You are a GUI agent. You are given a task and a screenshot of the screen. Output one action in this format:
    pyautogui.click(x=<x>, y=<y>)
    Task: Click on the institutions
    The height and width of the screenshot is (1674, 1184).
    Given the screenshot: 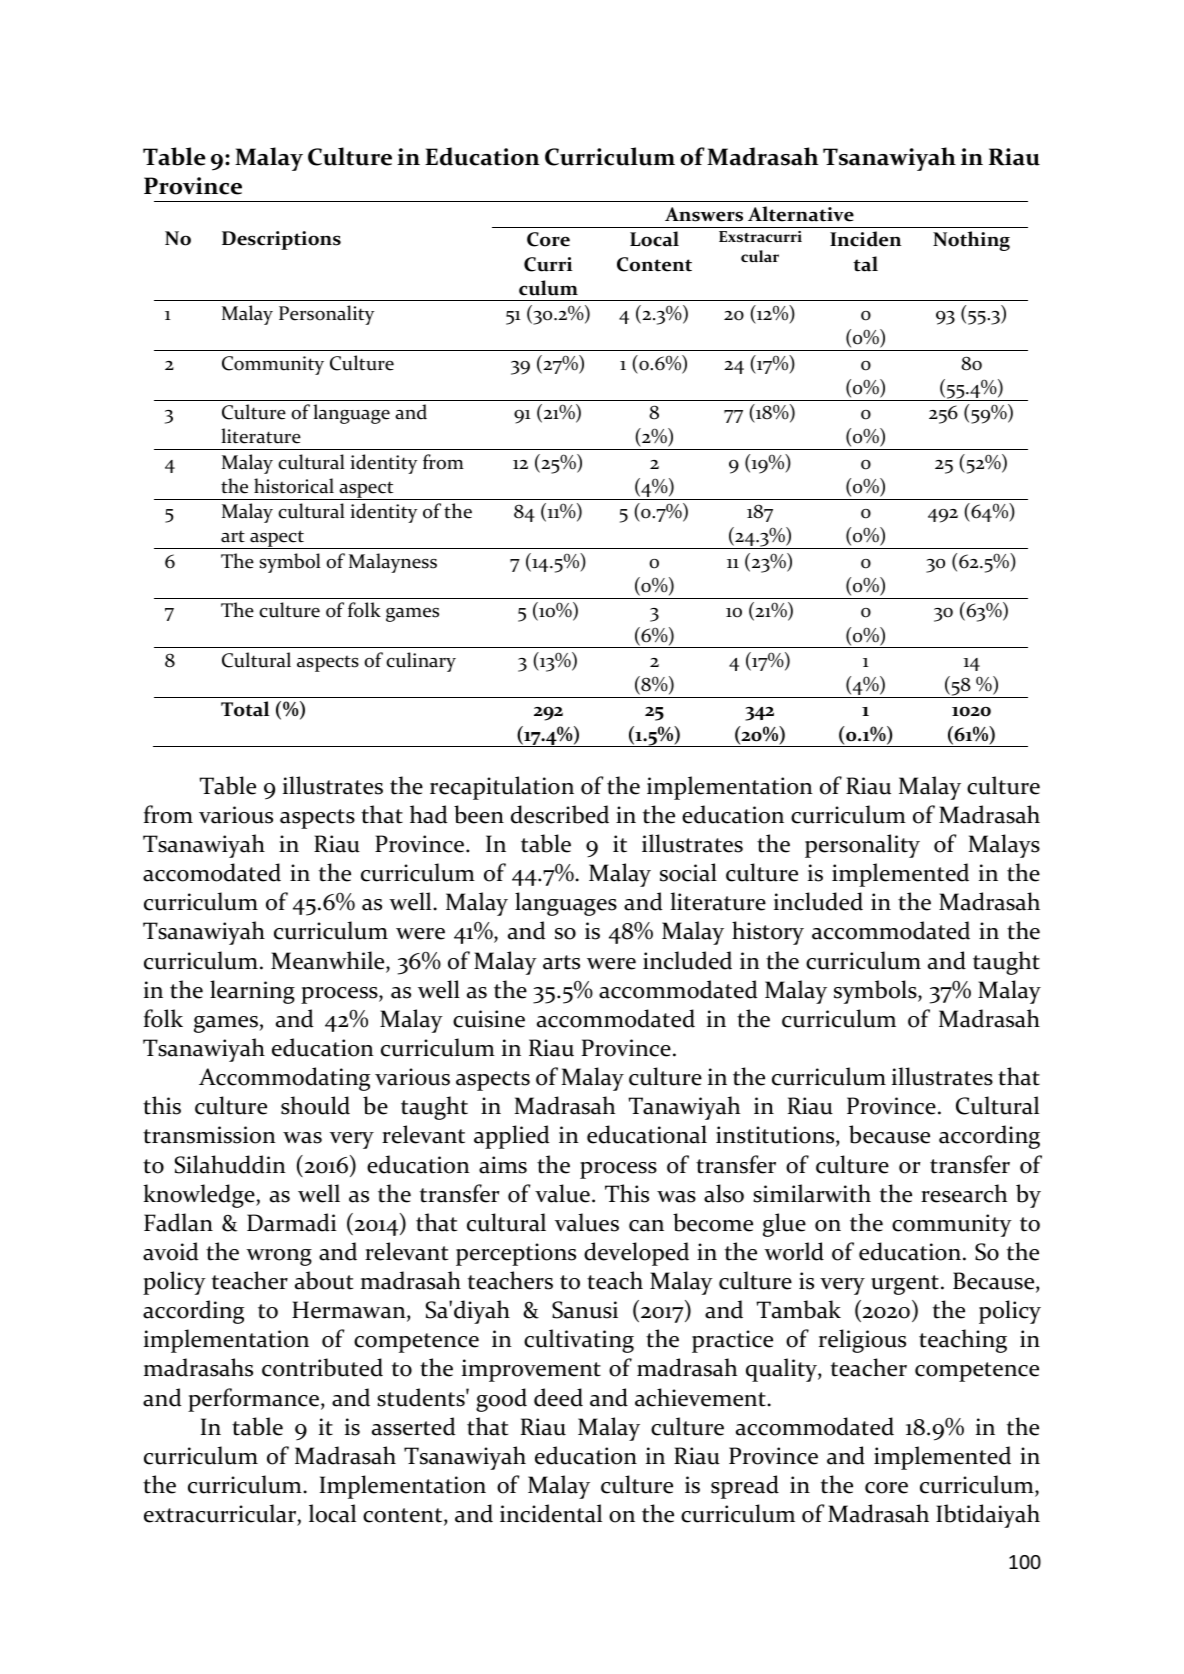 What is the action you would take?
    pyautogui.click(x=776, y=1136)
